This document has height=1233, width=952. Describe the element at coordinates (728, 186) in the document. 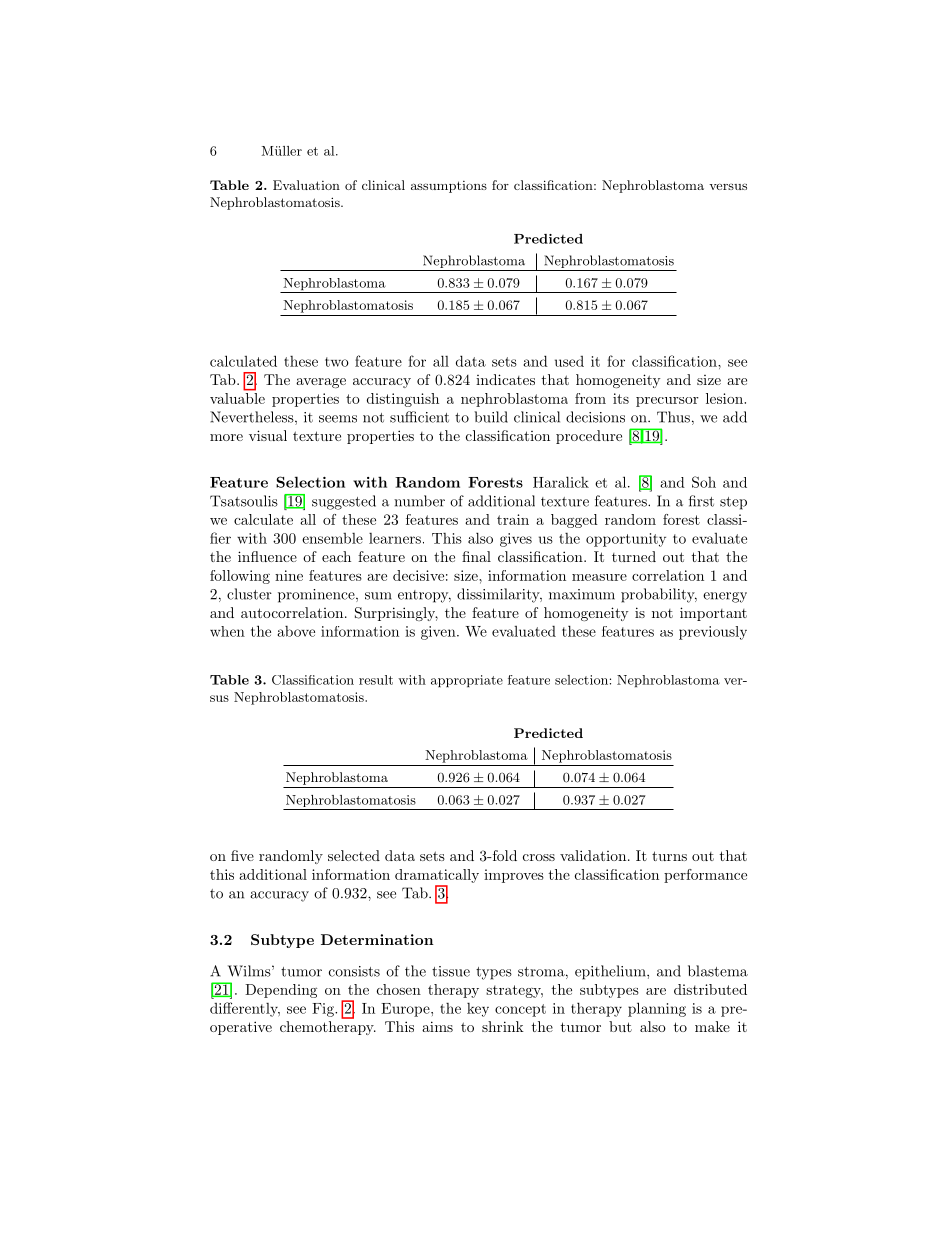

I see `versus` at that location.
